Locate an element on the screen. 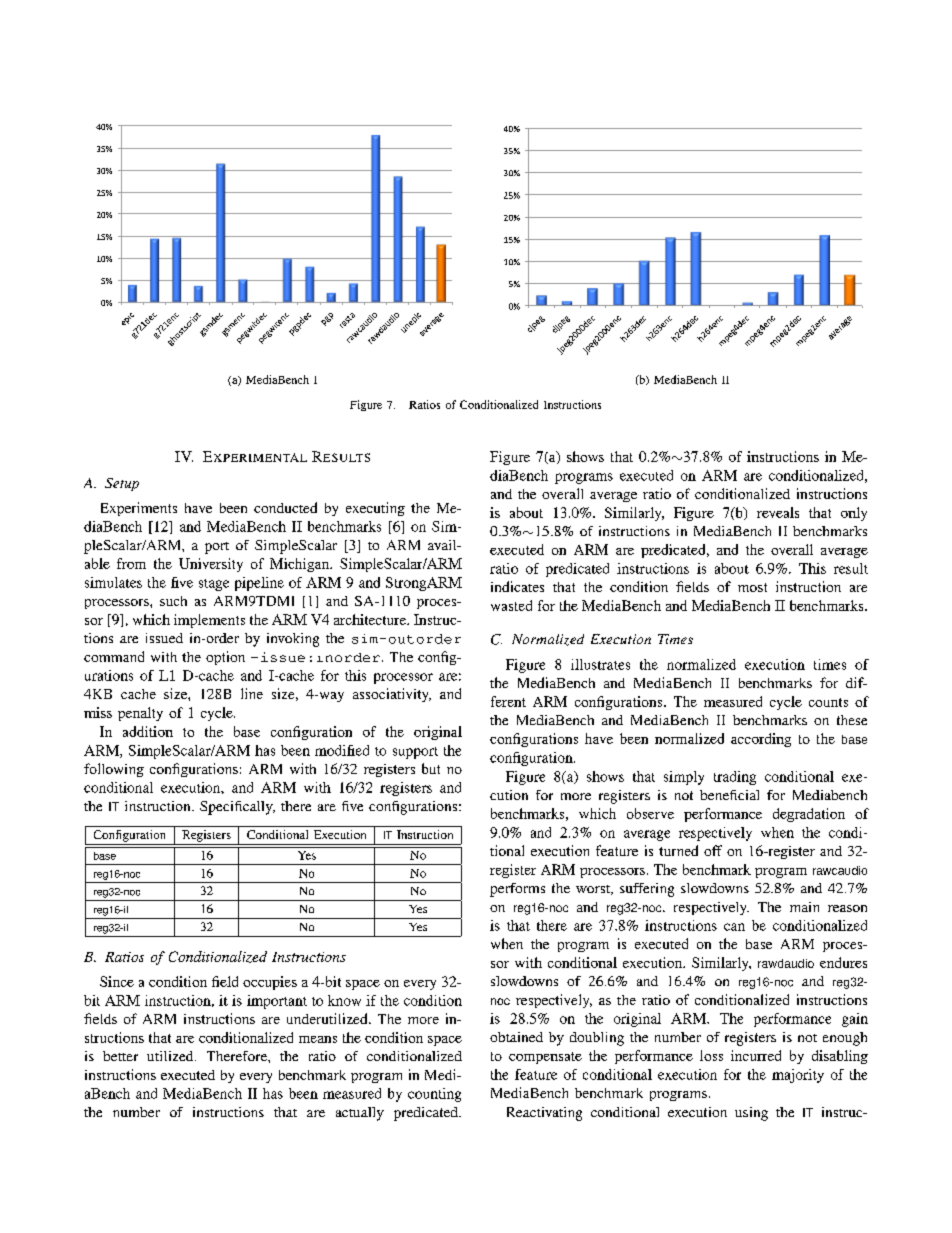 The width and height of the screenshot is (952, 1233). counts is located at coordinates (828, 702).
